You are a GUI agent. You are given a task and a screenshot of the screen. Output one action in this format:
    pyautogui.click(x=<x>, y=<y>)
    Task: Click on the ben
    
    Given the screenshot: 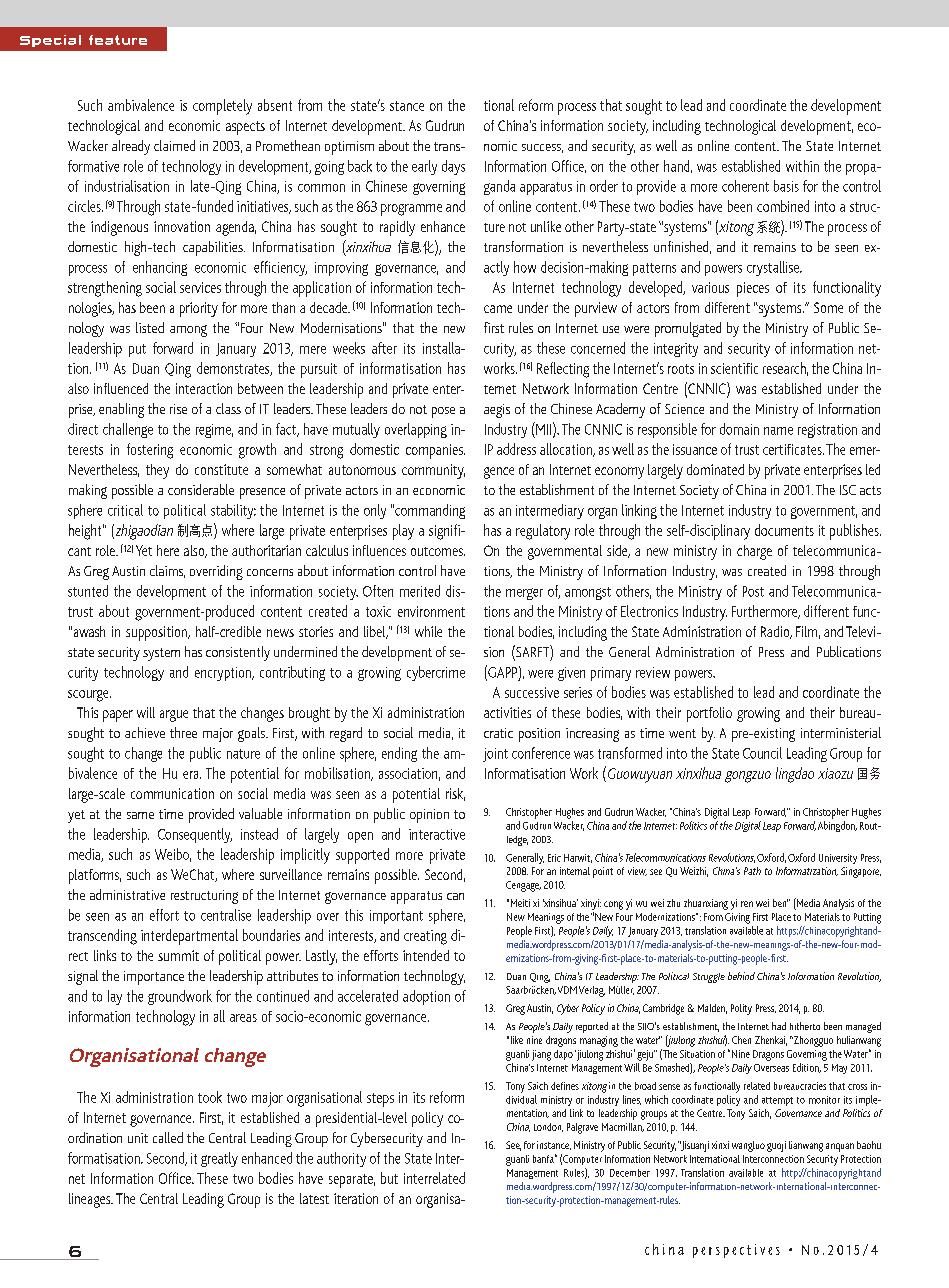 What is the action you would take?
    pyautogui.click(x=780, y=903)
